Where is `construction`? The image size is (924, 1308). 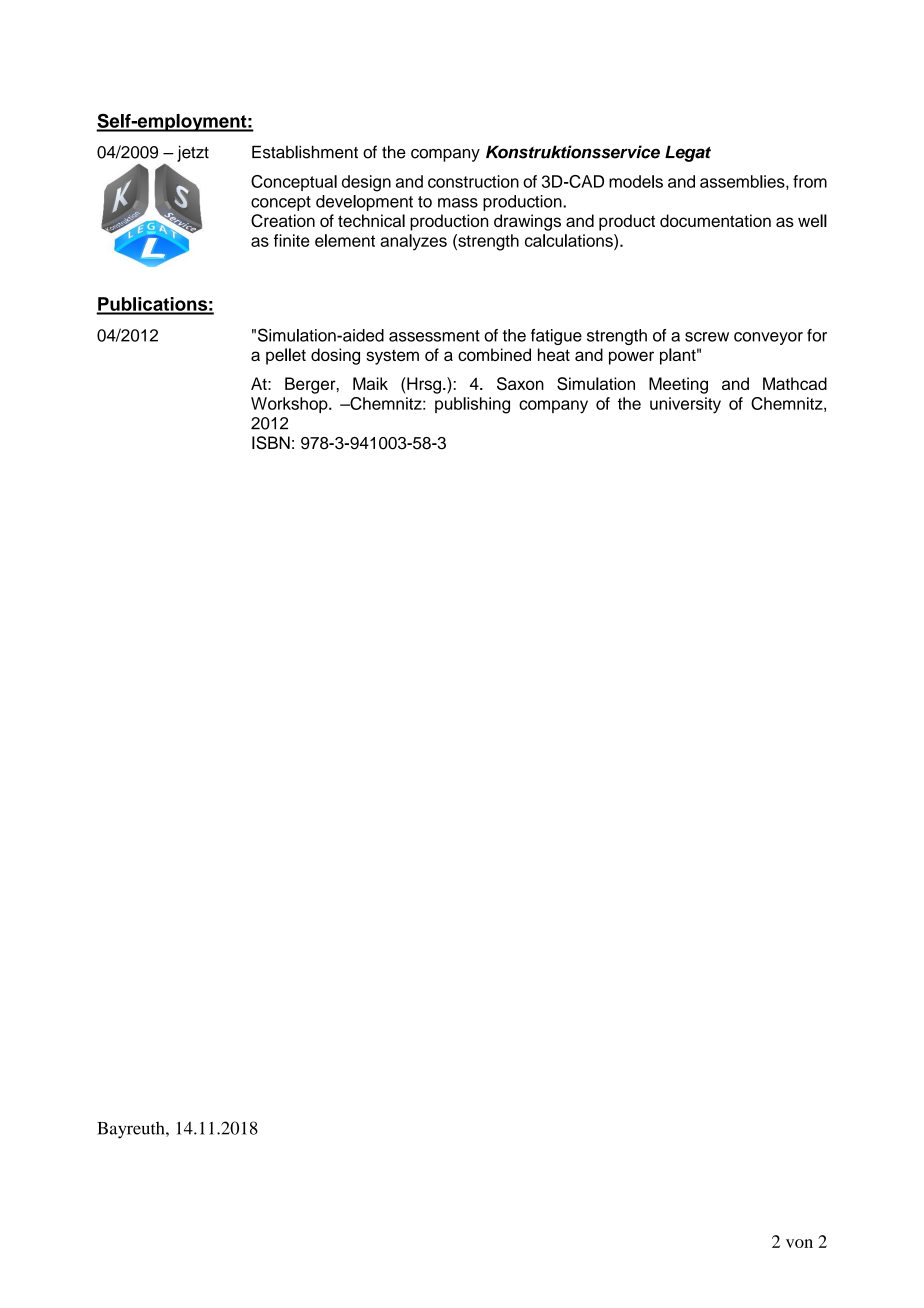 construction is located at coordinates (473, 181).
